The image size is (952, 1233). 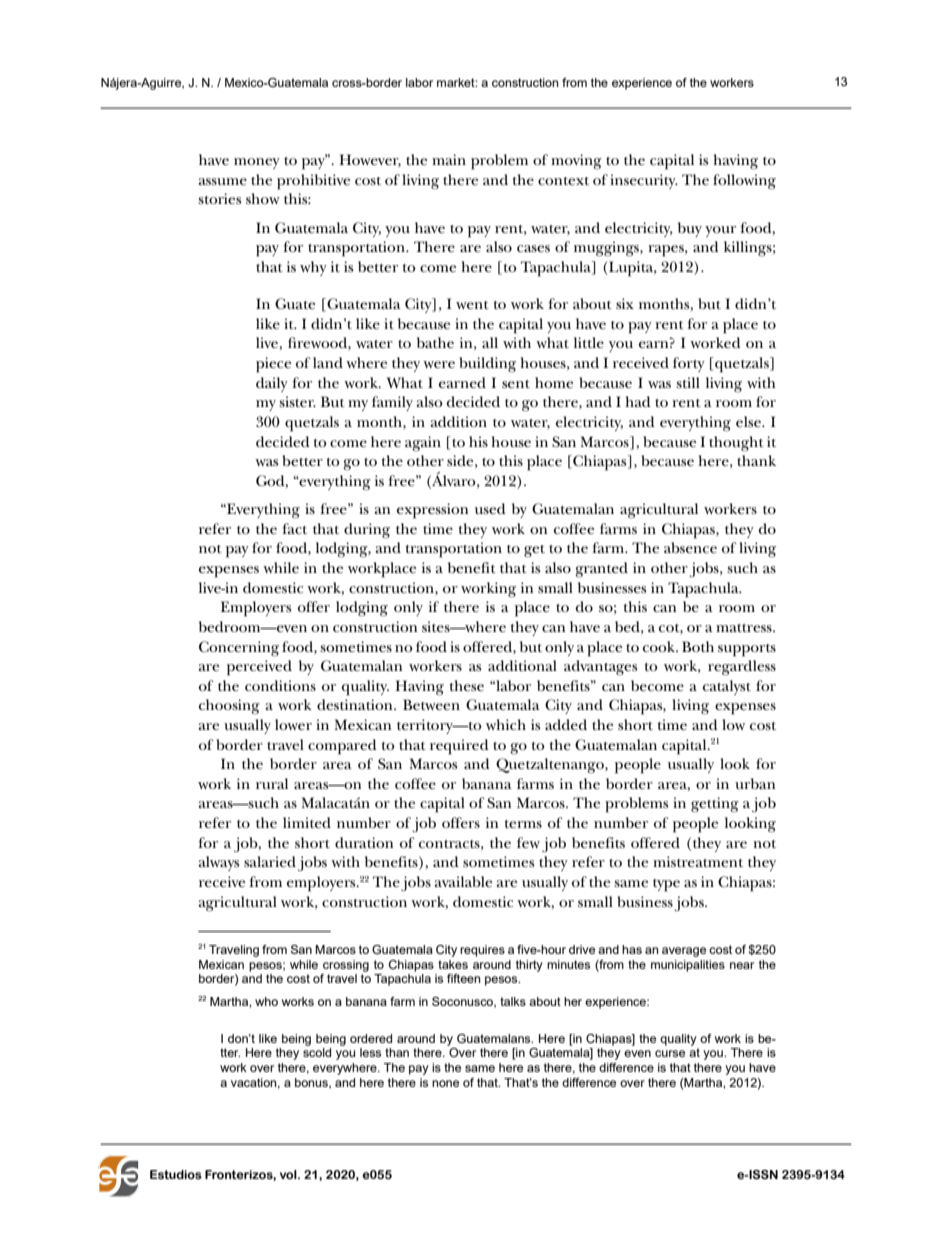 What do you see at coordinates (263, 198) in the screenshot?
I see `show` at bounding box center [263, 198].
